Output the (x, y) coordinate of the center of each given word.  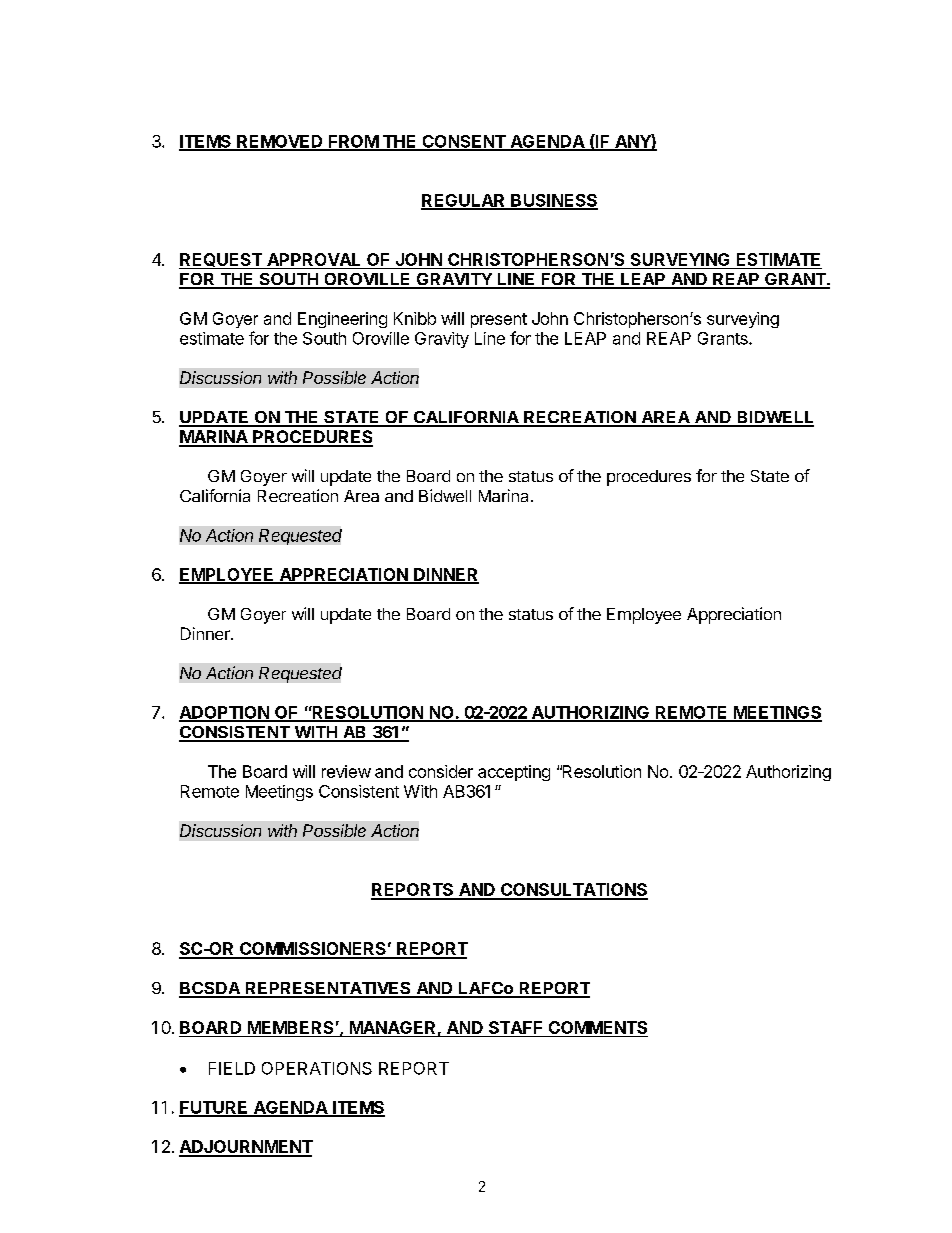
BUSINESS (553, 201)
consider (441, 771)
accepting (514, 773)
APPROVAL (313, 259)
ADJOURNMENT (246, 1148)
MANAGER (392, 1027)
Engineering (342, 320)
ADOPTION (225, 713)
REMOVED (280, 142)
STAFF (515, 1027)
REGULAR (464, 201)
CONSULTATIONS (573, 891)
